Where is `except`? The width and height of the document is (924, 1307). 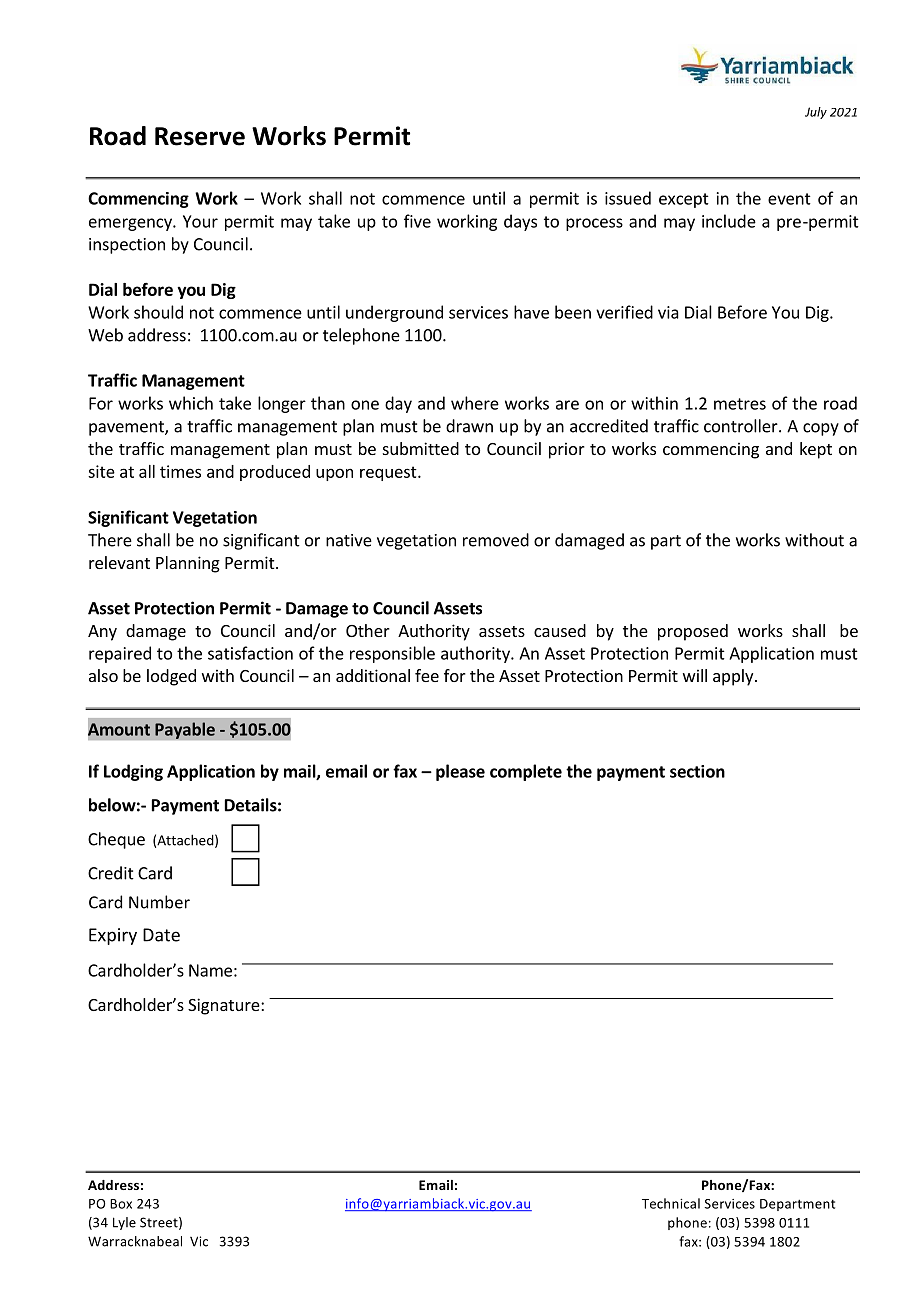 except is located at coordinates (684, 200).
